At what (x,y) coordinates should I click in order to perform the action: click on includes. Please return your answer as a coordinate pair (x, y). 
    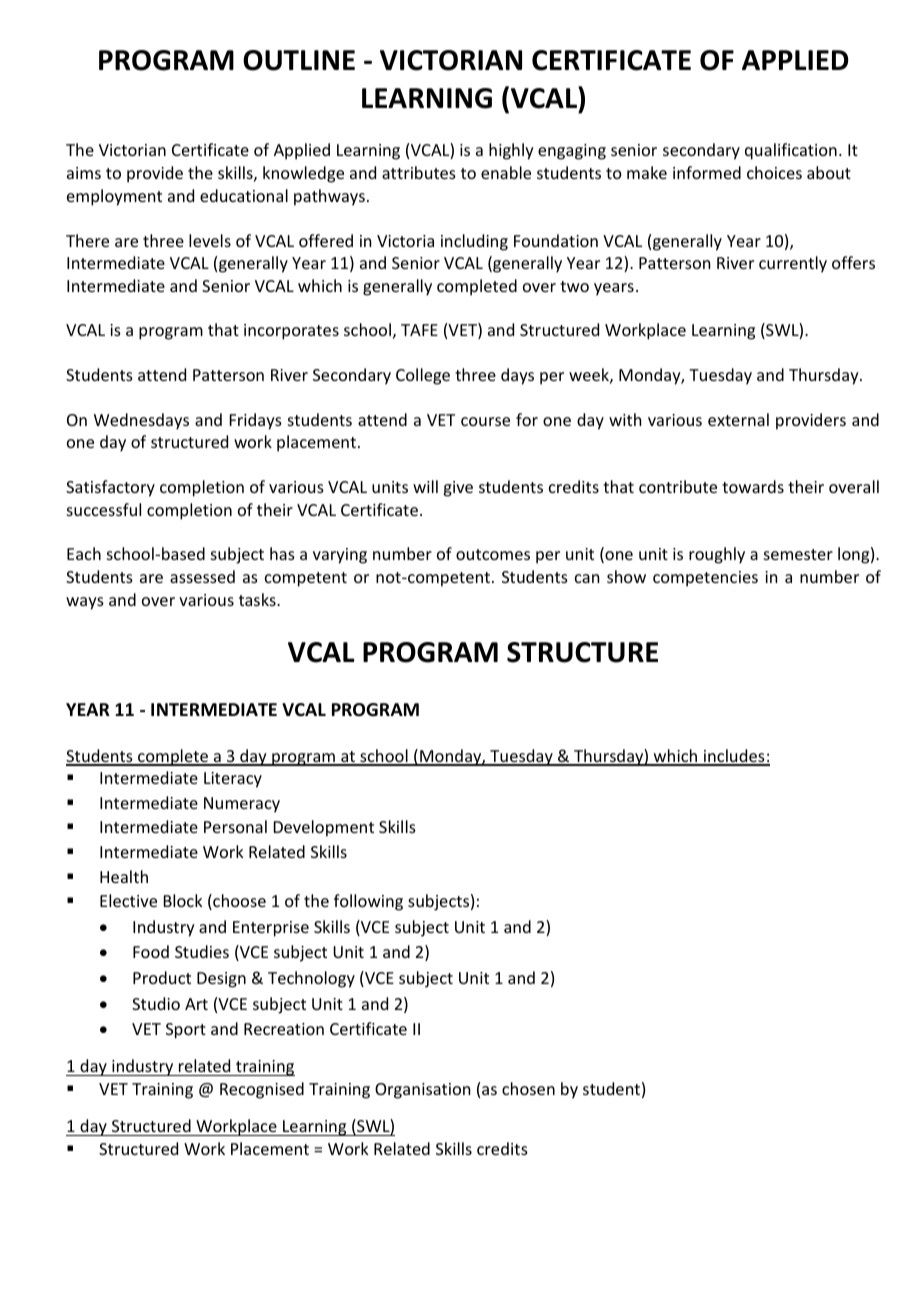
    Looking at the image, I should click on (734, 757).
